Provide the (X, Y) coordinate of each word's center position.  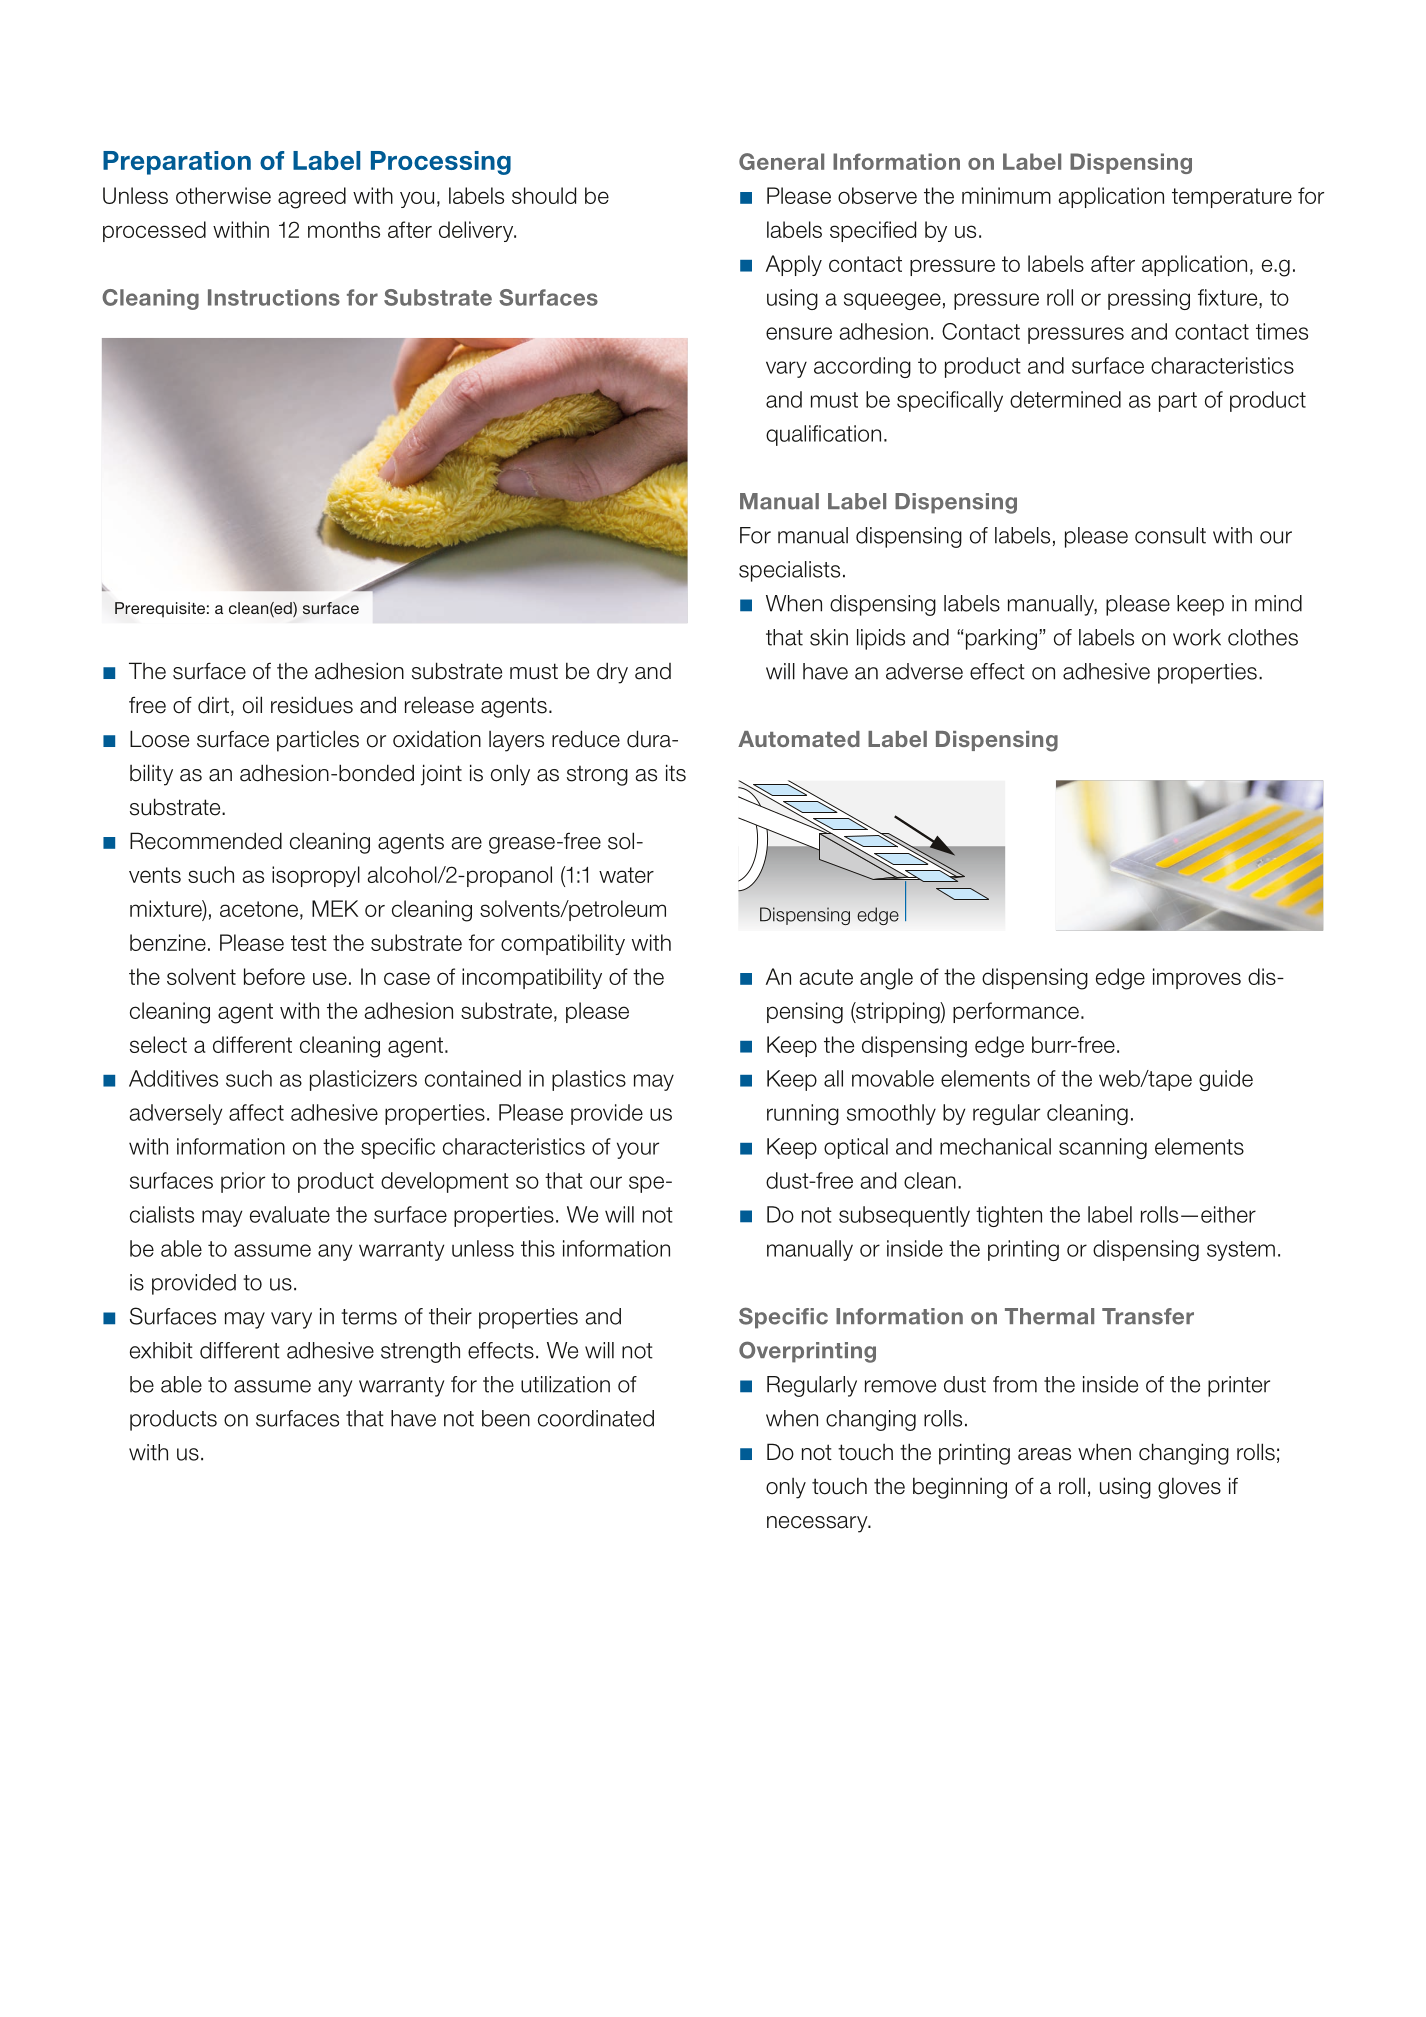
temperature (1232, 198)
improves (1197, 978)
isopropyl (316, 876)
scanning (1103, 1148)
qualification (823, 435)
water (626, 875)
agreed (312, 198)
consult (1170, 535)
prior (243, 1182)
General (781, 161)
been (506, 1418)
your (638, 1150)
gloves (1189, 1488)
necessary (818, 1524)
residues (312, 705)
